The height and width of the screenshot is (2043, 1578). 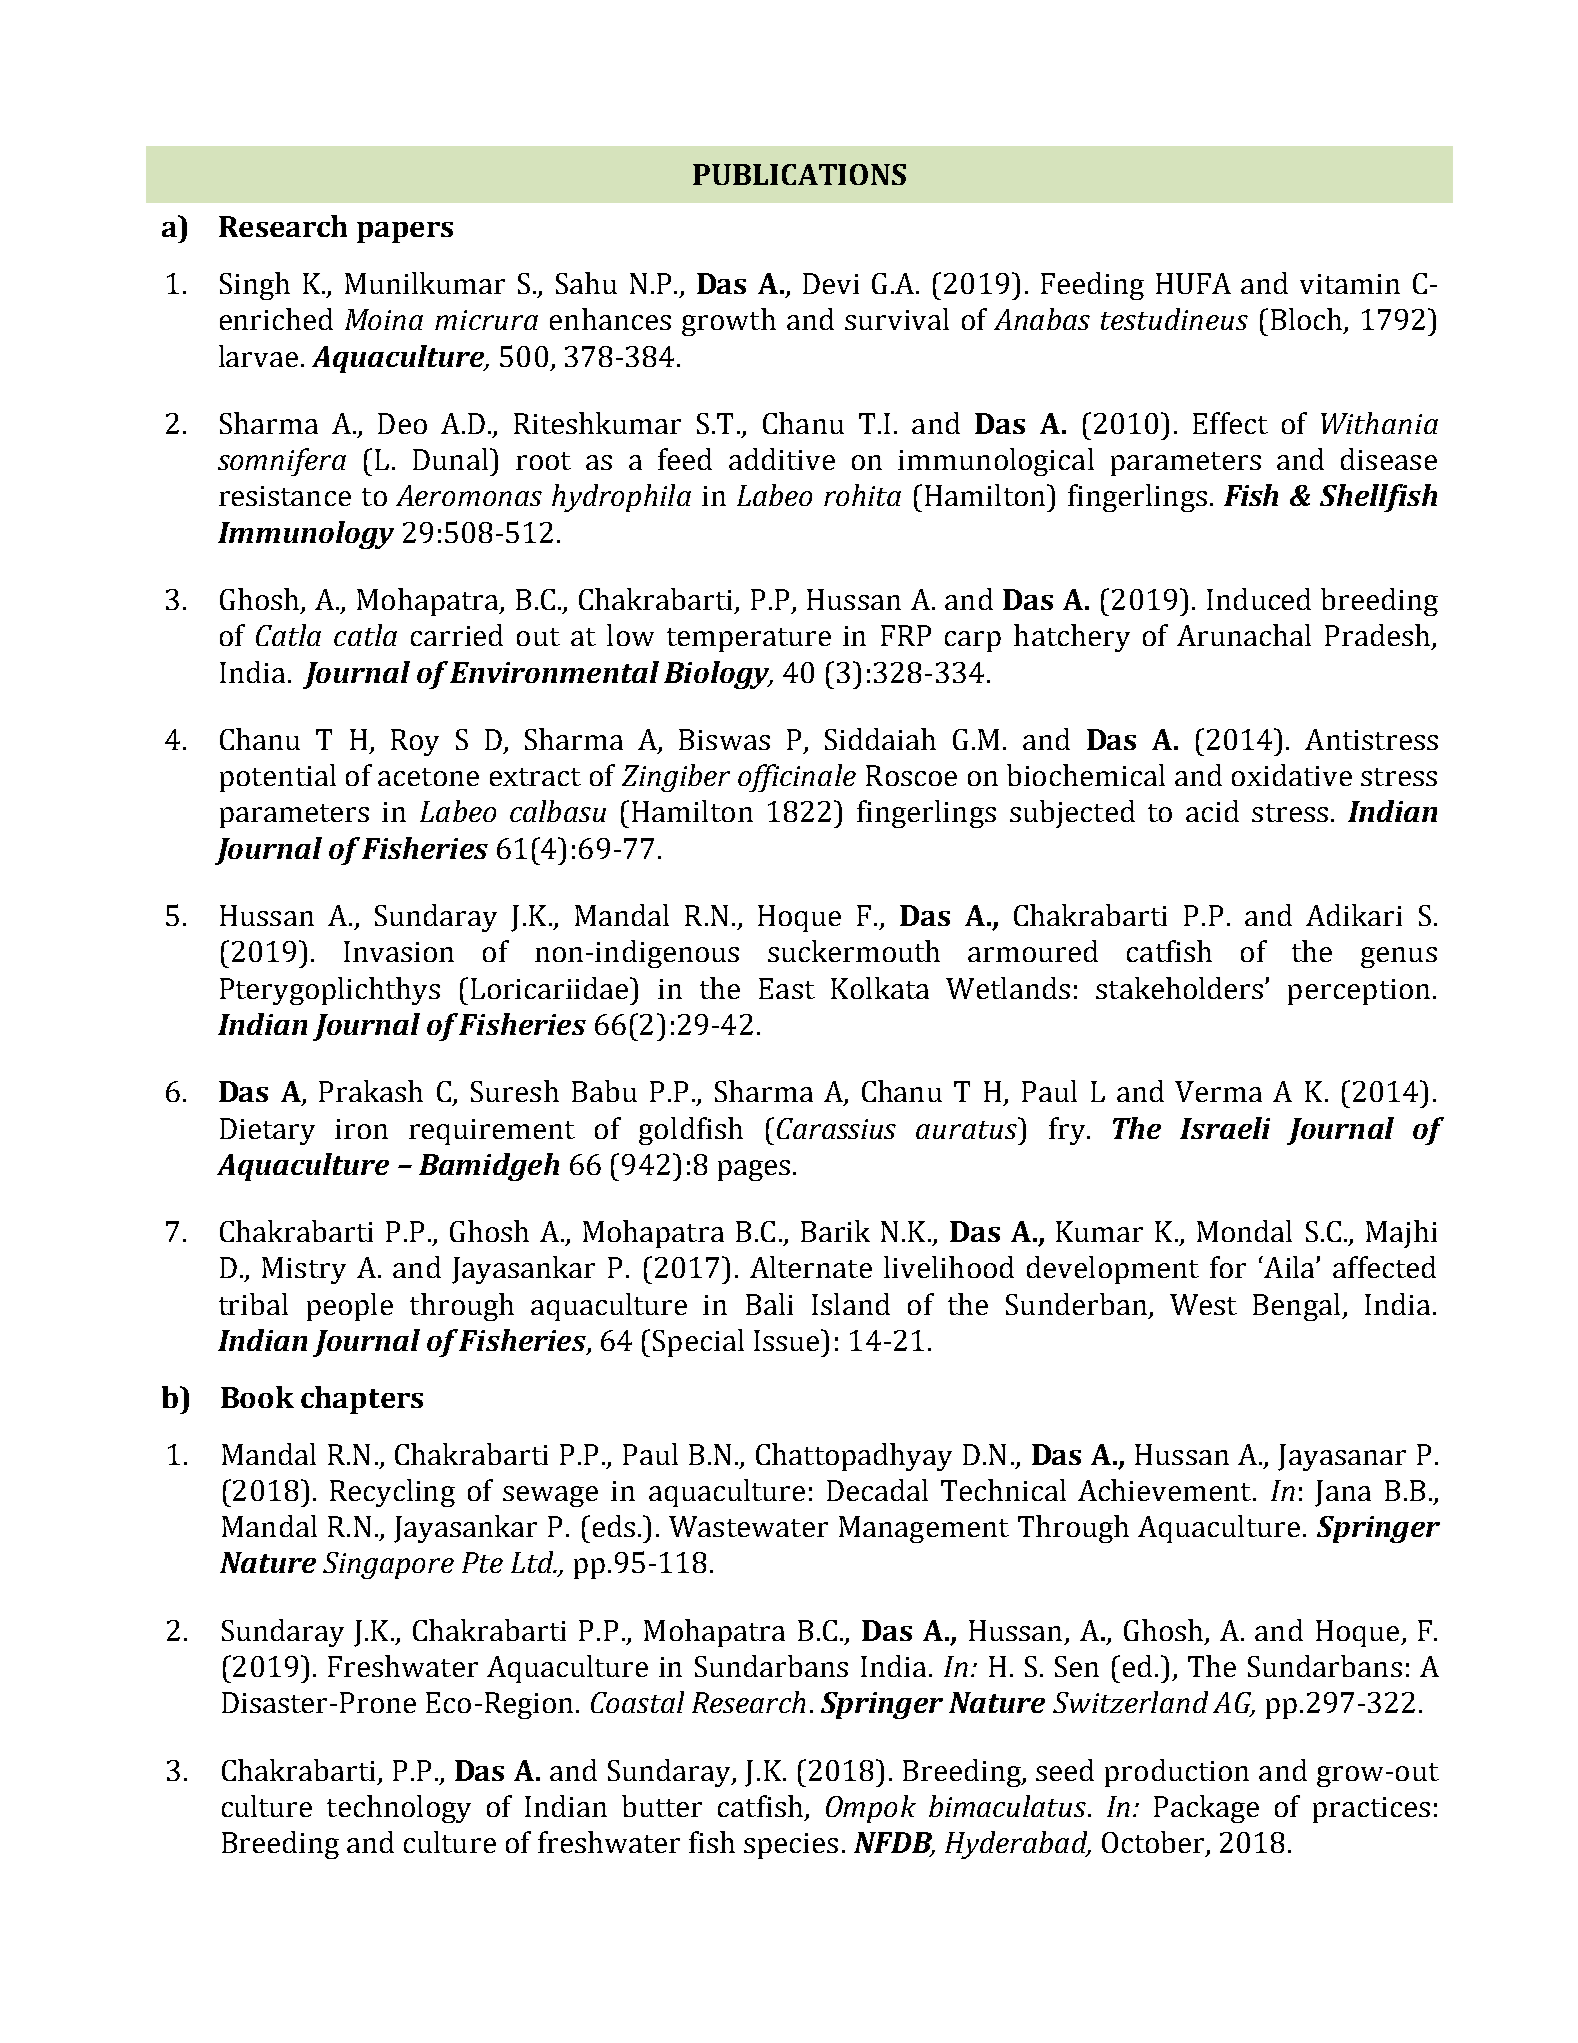 I want to click on carried, so click(x=457, y=635).
